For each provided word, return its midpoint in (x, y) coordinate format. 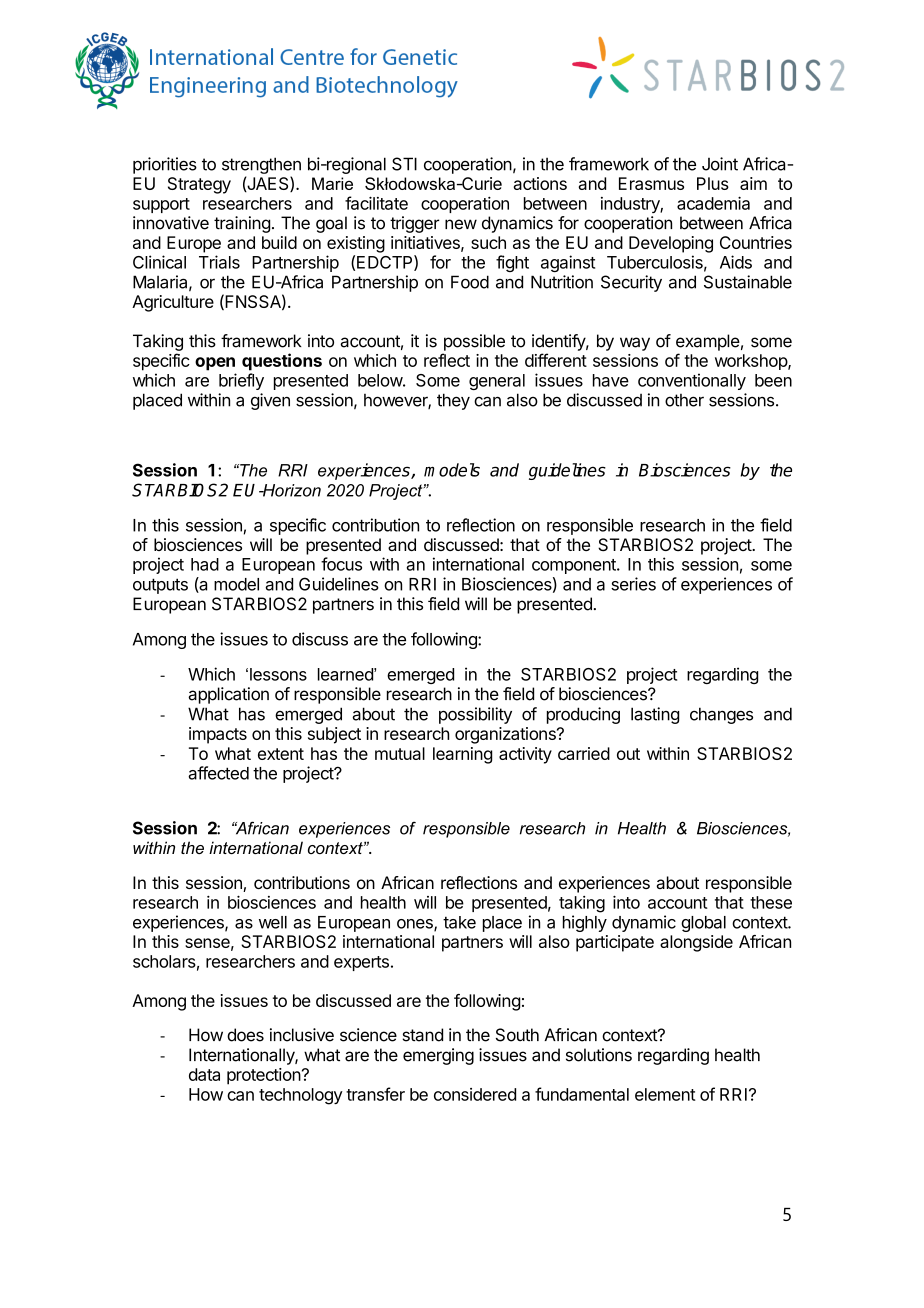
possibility (475, 715)
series (633, 584)
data (204, 1074)
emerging (438, 1056)
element (665, 1094)
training (242, 224)
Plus (713, 183)
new (461, 224)
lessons (278, 674)
